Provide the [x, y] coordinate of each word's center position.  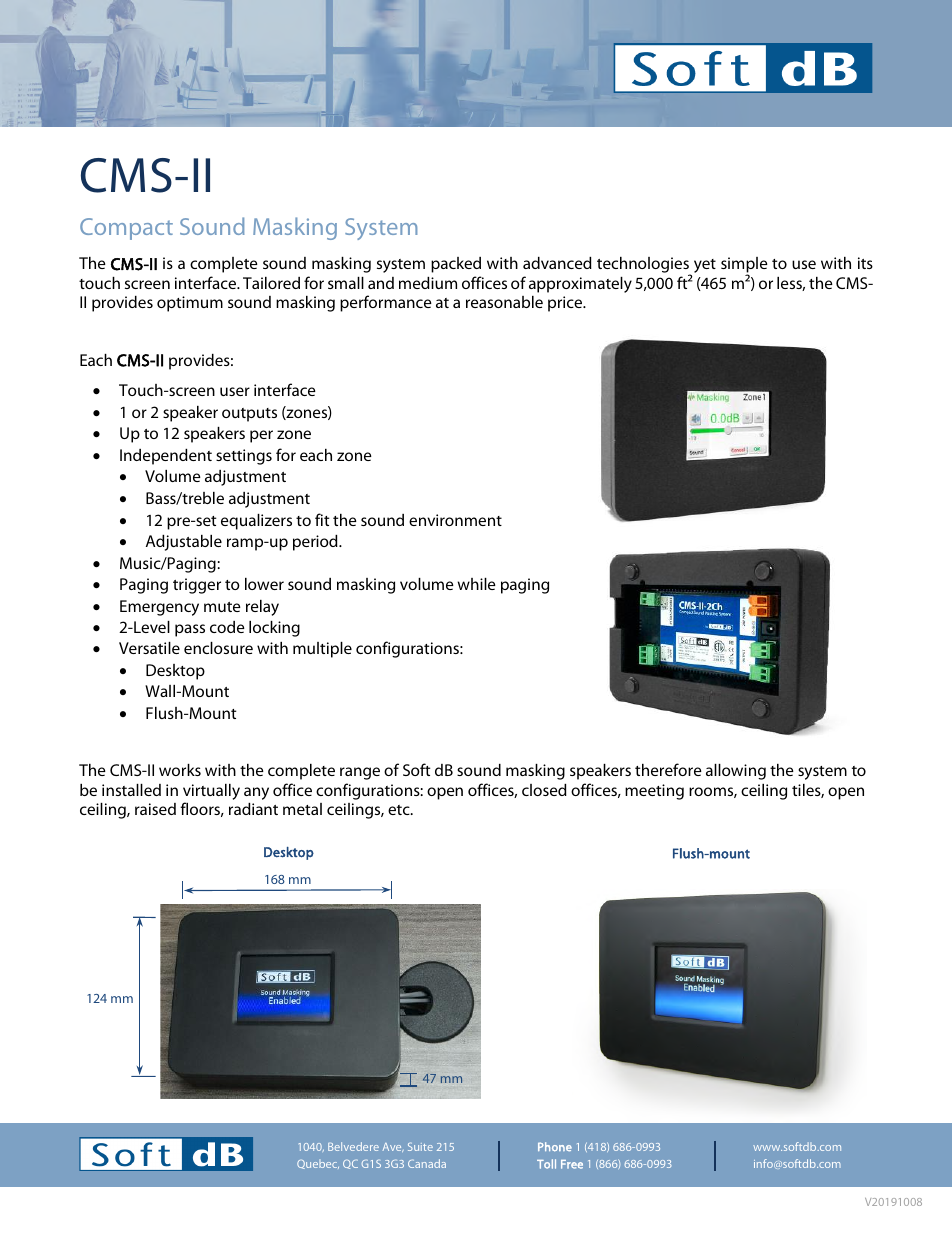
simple [744, 266]
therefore [668, 769]
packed [456, 265]
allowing [736, 772]
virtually [211, 792]
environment [455, 520]
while [477, 584]
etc [400, 810]
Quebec [318, 1164]
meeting [654, 792]
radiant [253, 809]
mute [222, 607]
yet [705, 266]
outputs [249, 415]
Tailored [271, 283]
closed [544, 790]
